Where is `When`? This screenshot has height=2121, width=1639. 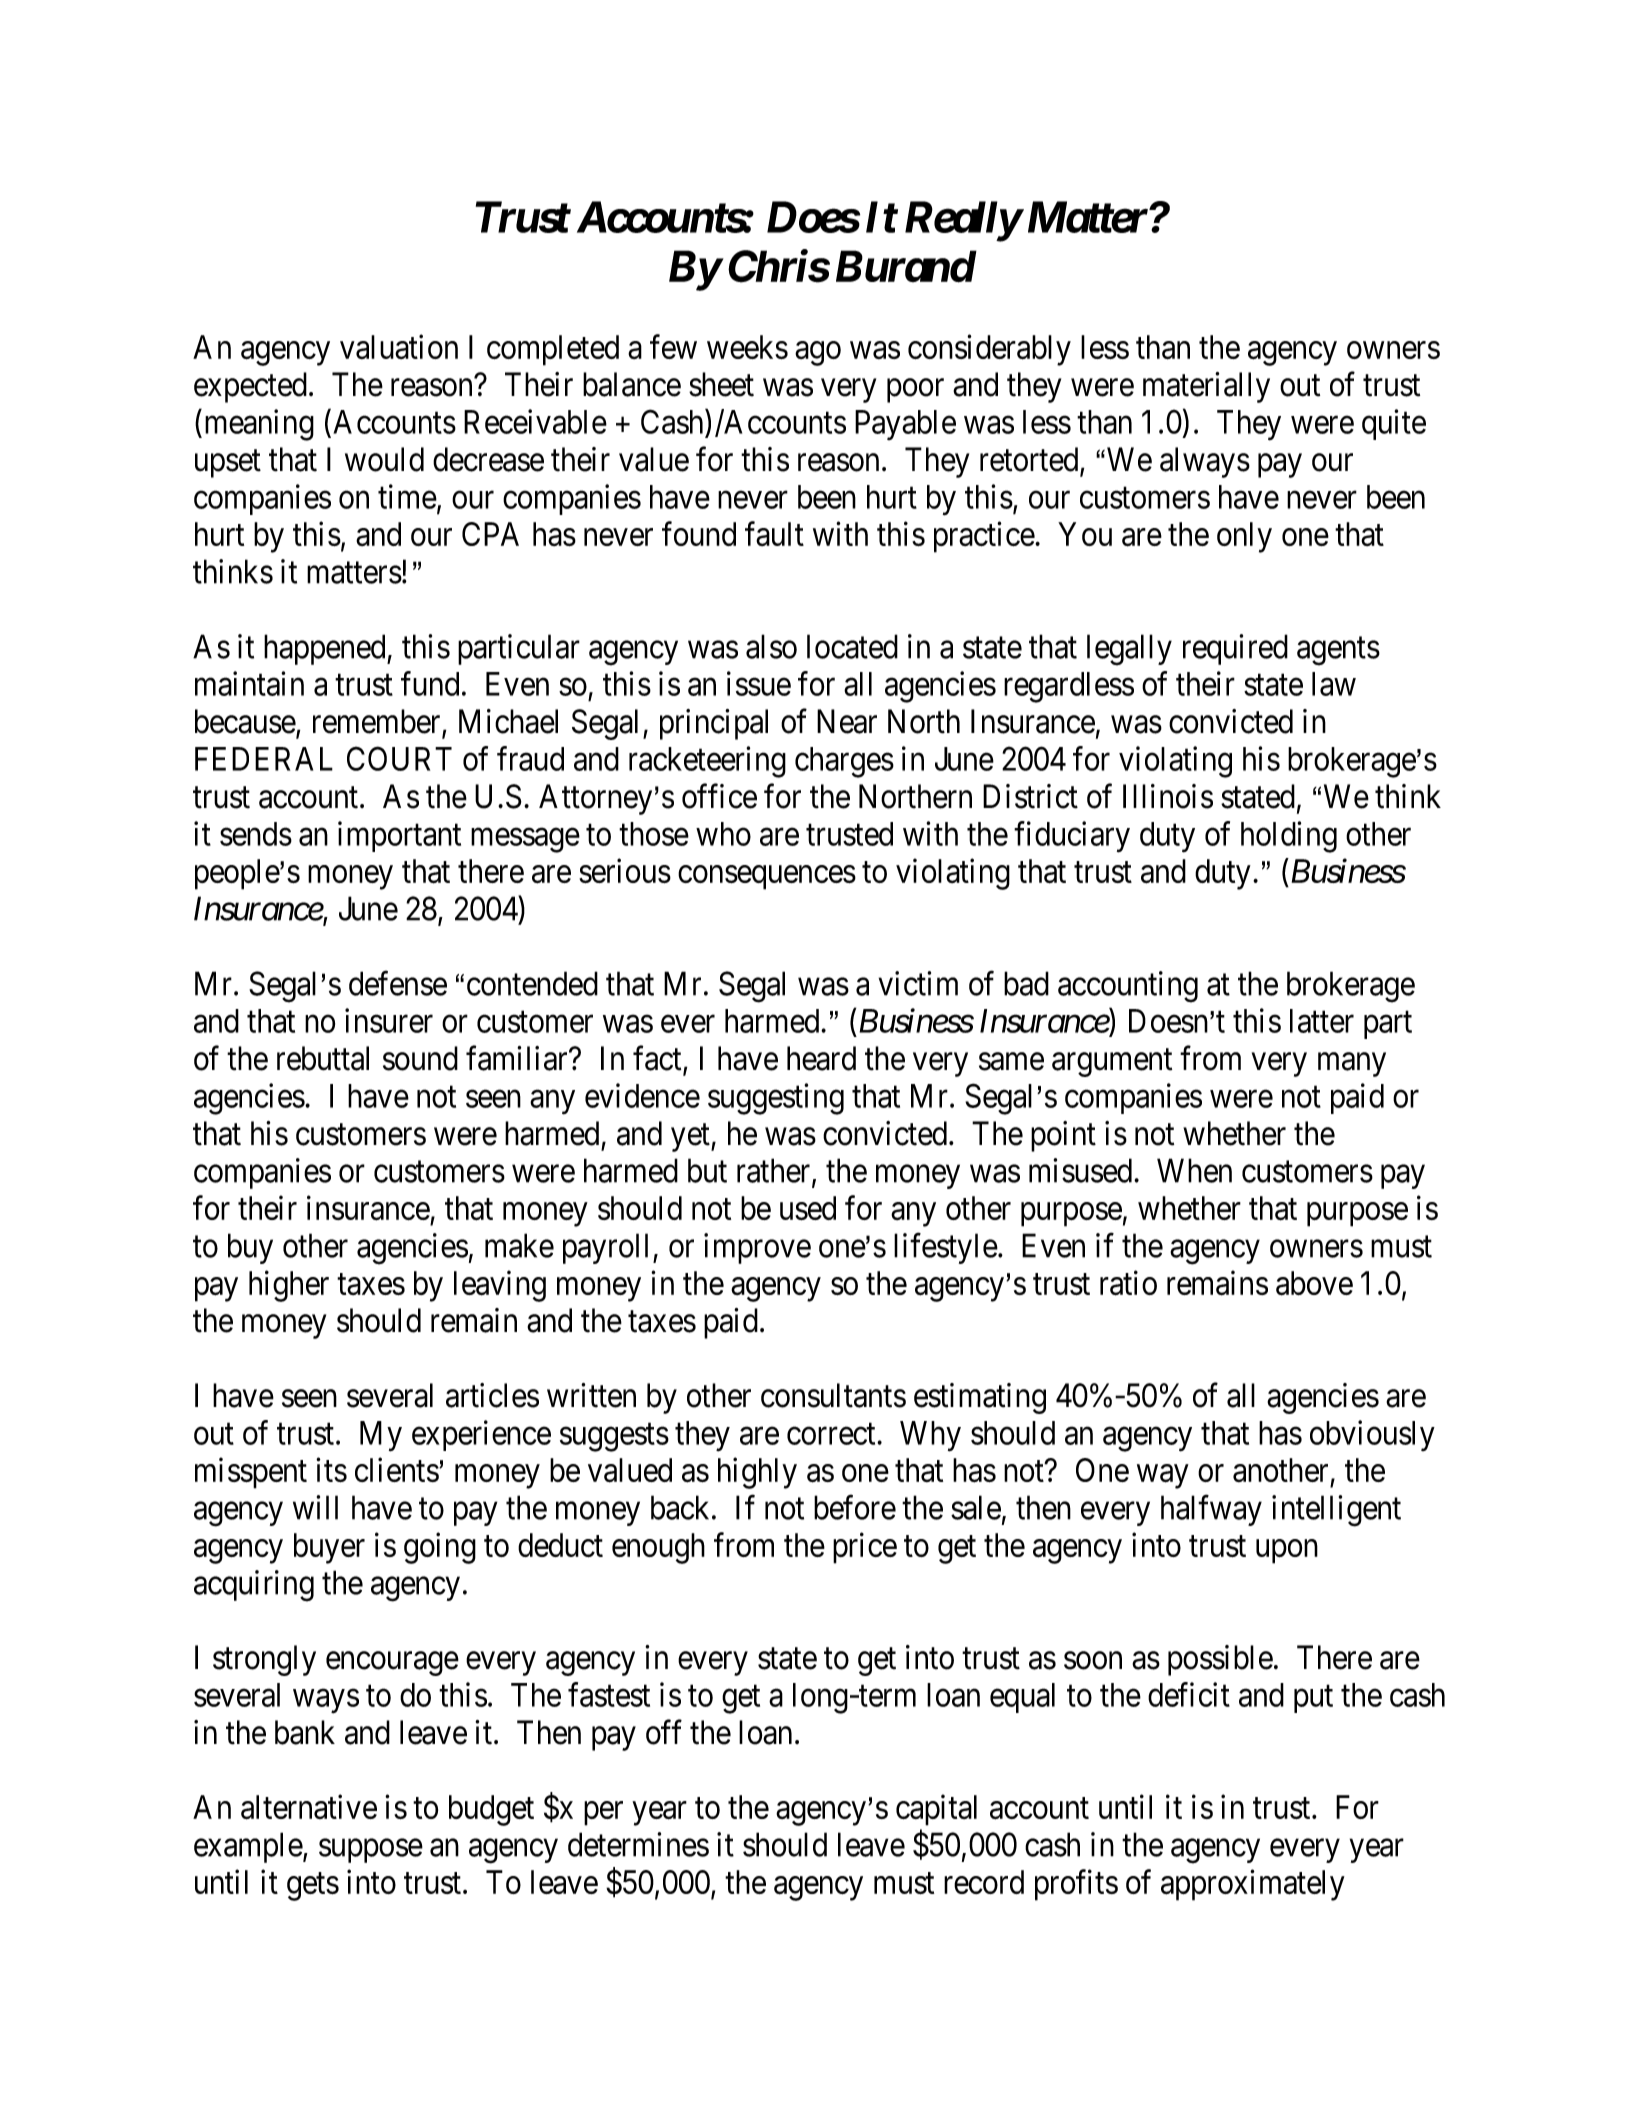 When is located at coordinates (1194, 1170).
